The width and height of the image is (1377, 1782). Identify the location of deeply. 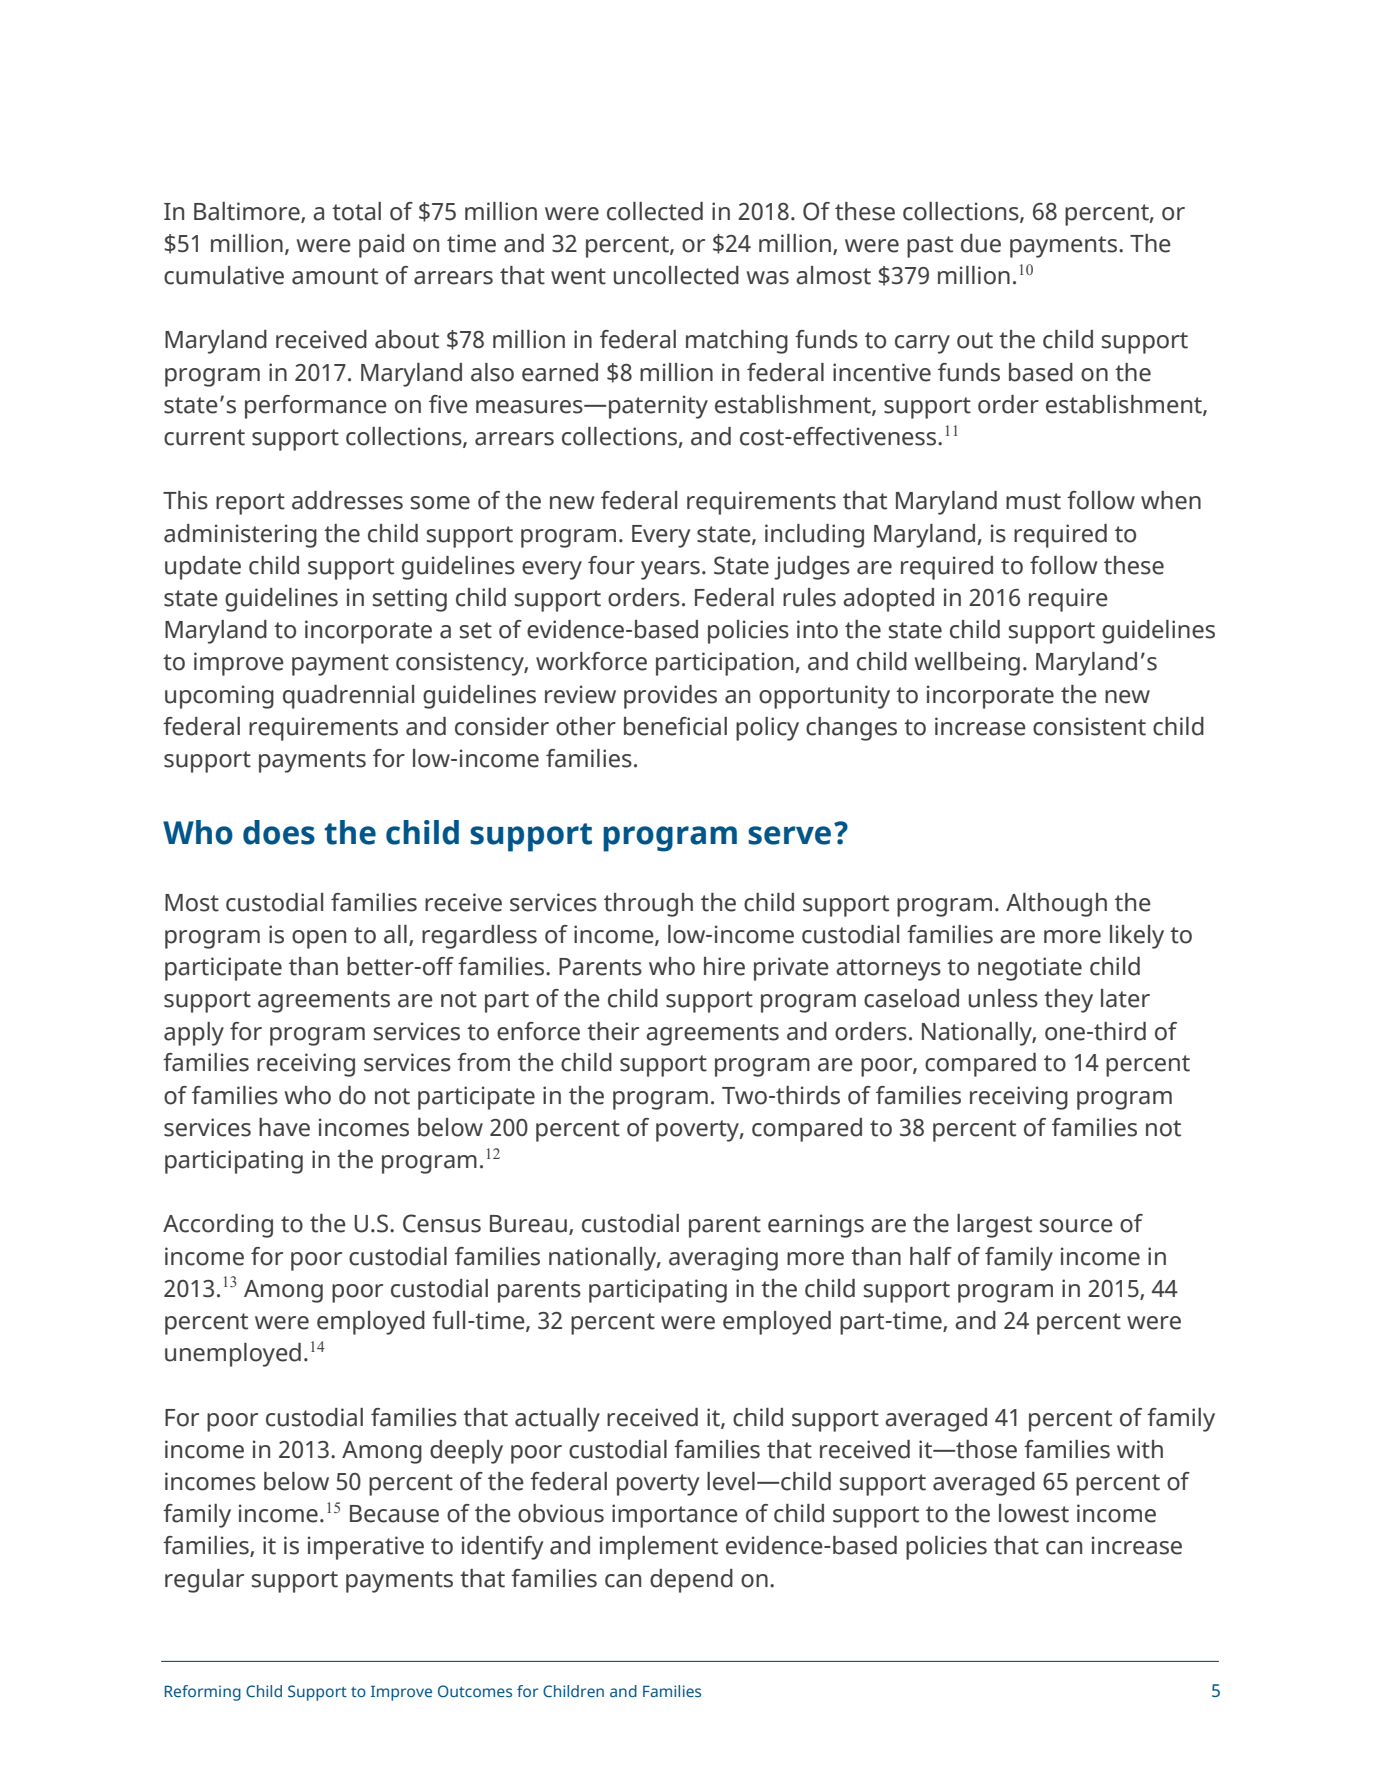
(466, 1452).
